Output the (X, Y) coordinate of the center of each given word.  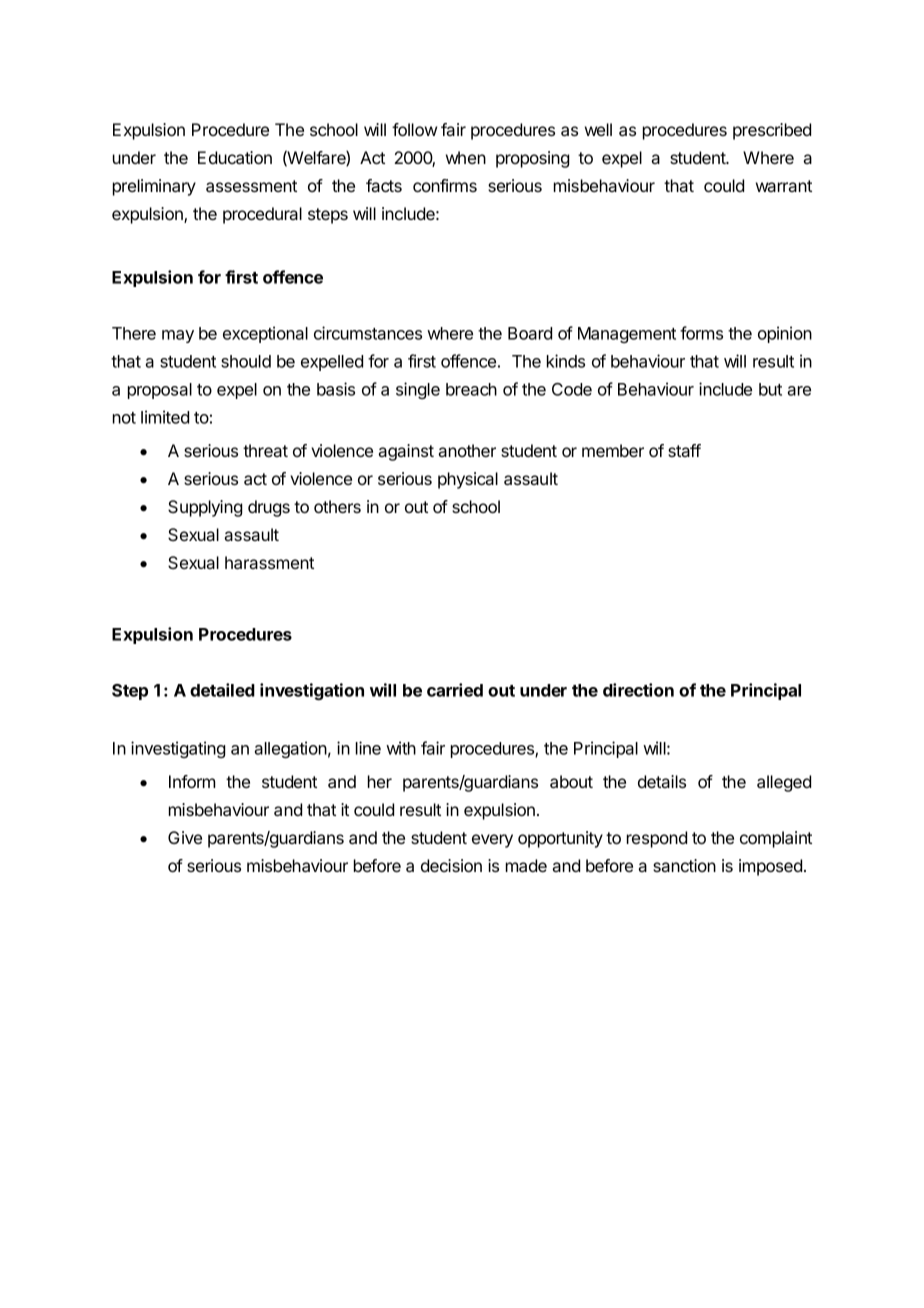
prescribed (772, 131)
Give (185, 837)
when (466, 157)
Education (235, 157)
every (492, 841)
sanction (684, 865)
